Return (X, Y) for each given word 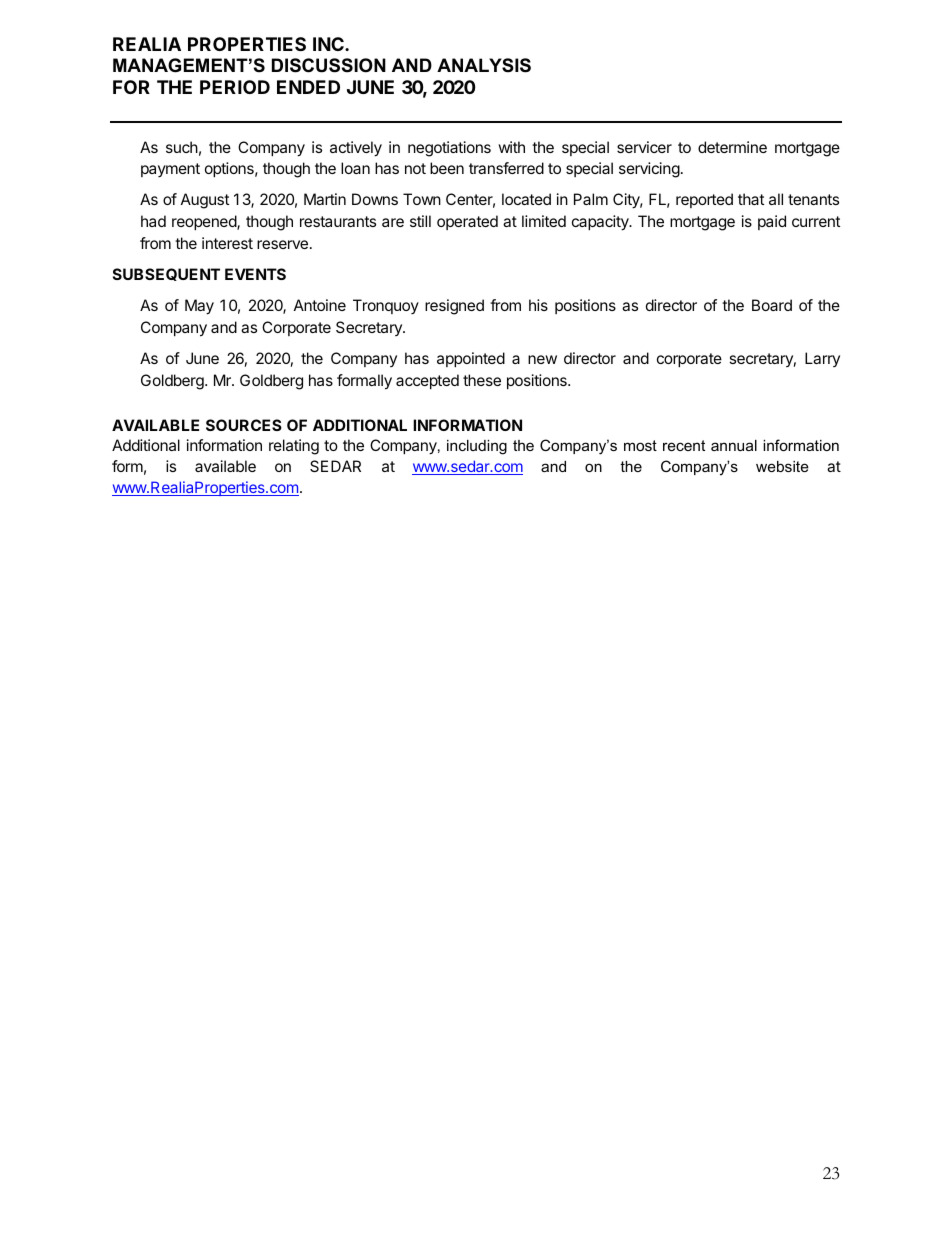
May (199, 307)
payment (170, 170)
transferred (506, 168)
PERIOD (235, 87)
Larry (822, 359)
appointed (471, 359)
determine (732, 147)
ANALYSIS (484, 65)
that (751, 199)
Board (772, 305)
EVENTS (255, 274)
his (538, 305)
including (477, 447)
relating (294, 447)
